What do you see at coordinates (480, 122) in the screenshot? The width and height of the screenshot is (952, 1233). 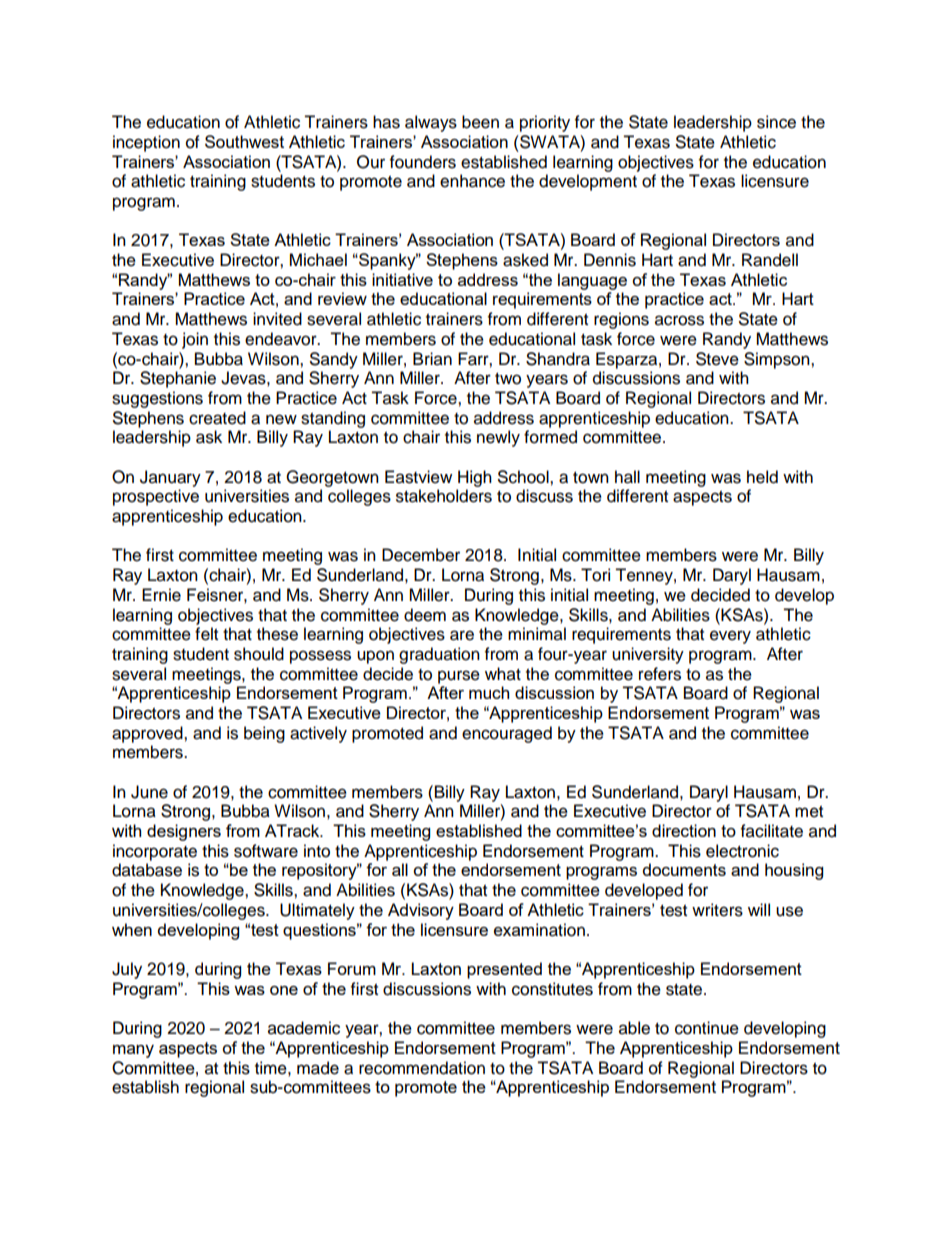 I see `been` at bounding box center [480, 122].
